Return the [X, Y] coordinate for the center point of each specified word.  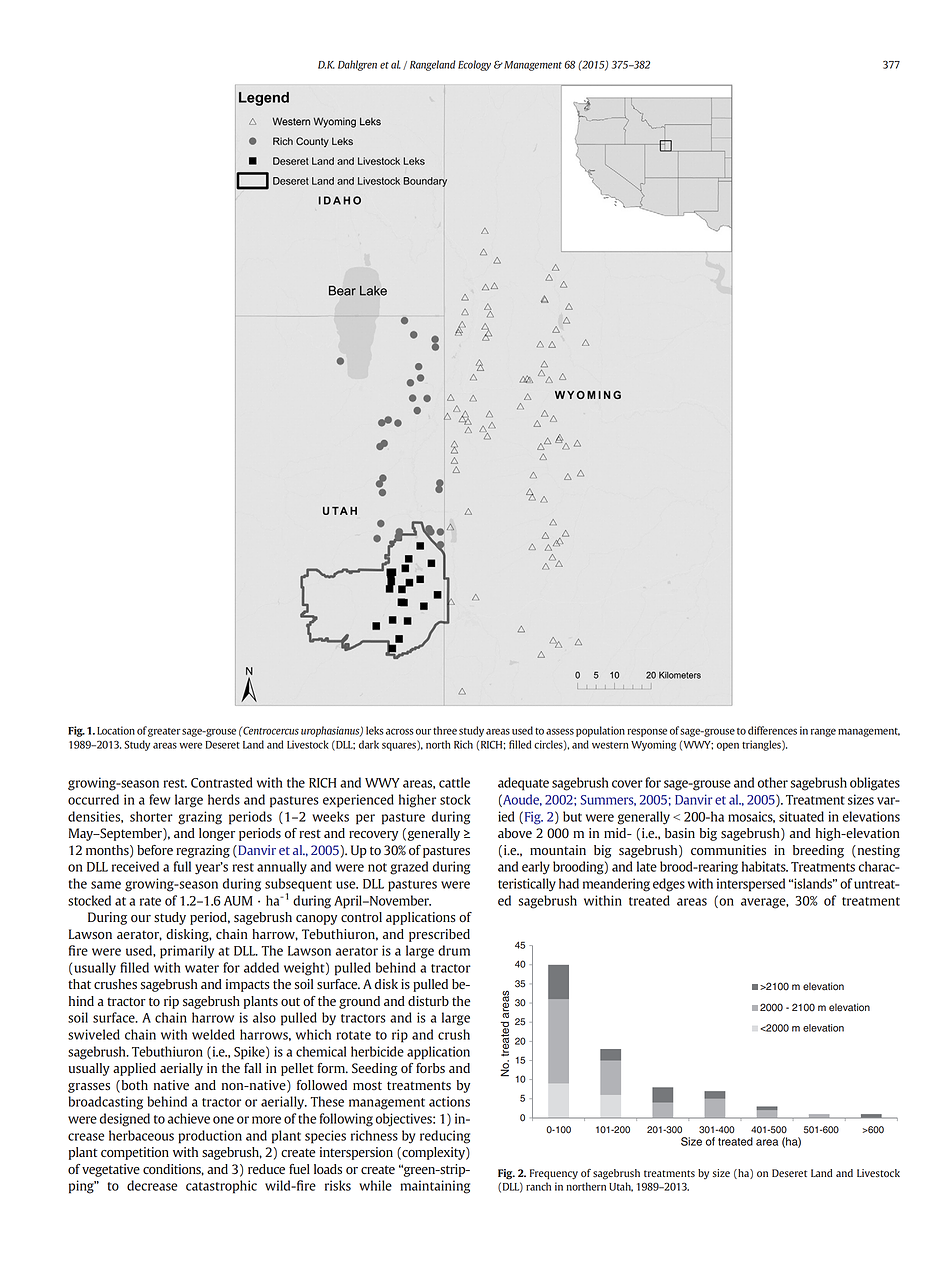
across [399, 731]
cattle [454, 782]
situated [801, 816]
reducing [445, 1137]
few [159, 799]
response [647, 732]
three [445, 730]
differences [772, 730]
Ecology [474, 65]
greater [164, 732]
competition [135, 1153]
